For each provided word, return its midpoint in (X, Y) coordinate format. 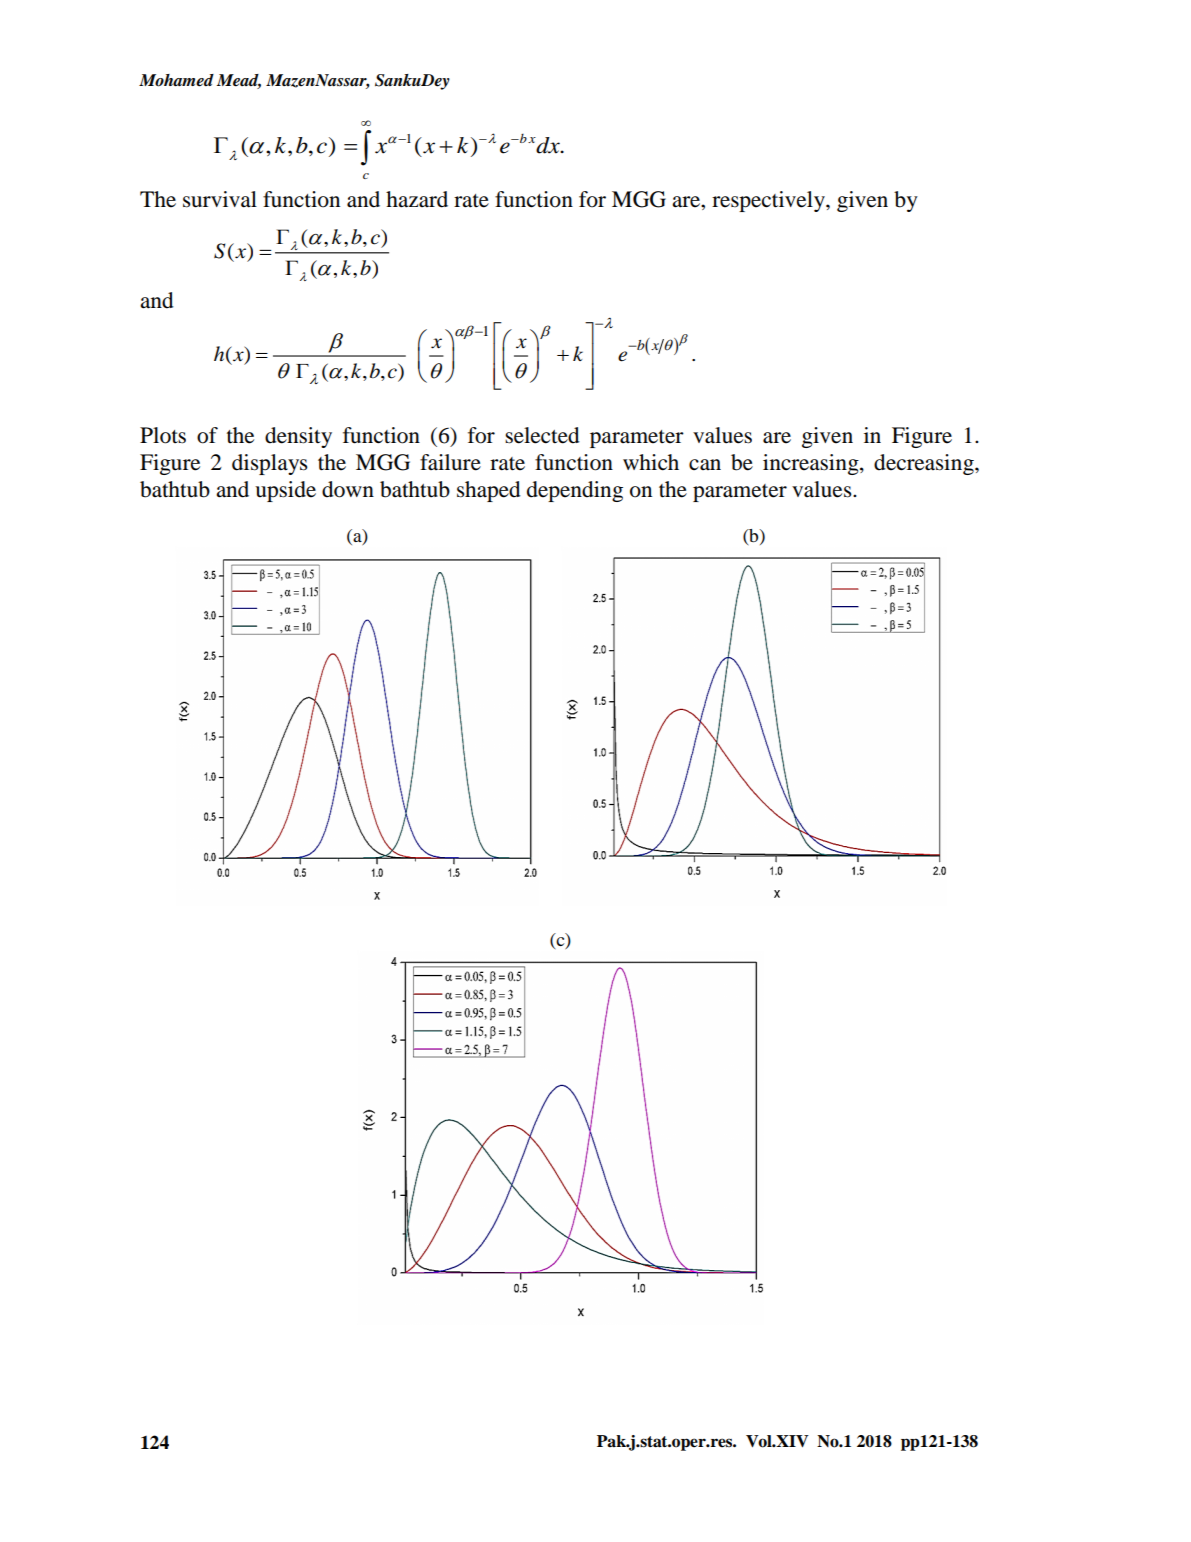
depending (575, 491)
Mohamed (176, 80)
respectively (769, 201)
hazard (417, 199)
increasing (812, 464)
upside (285, 491)
